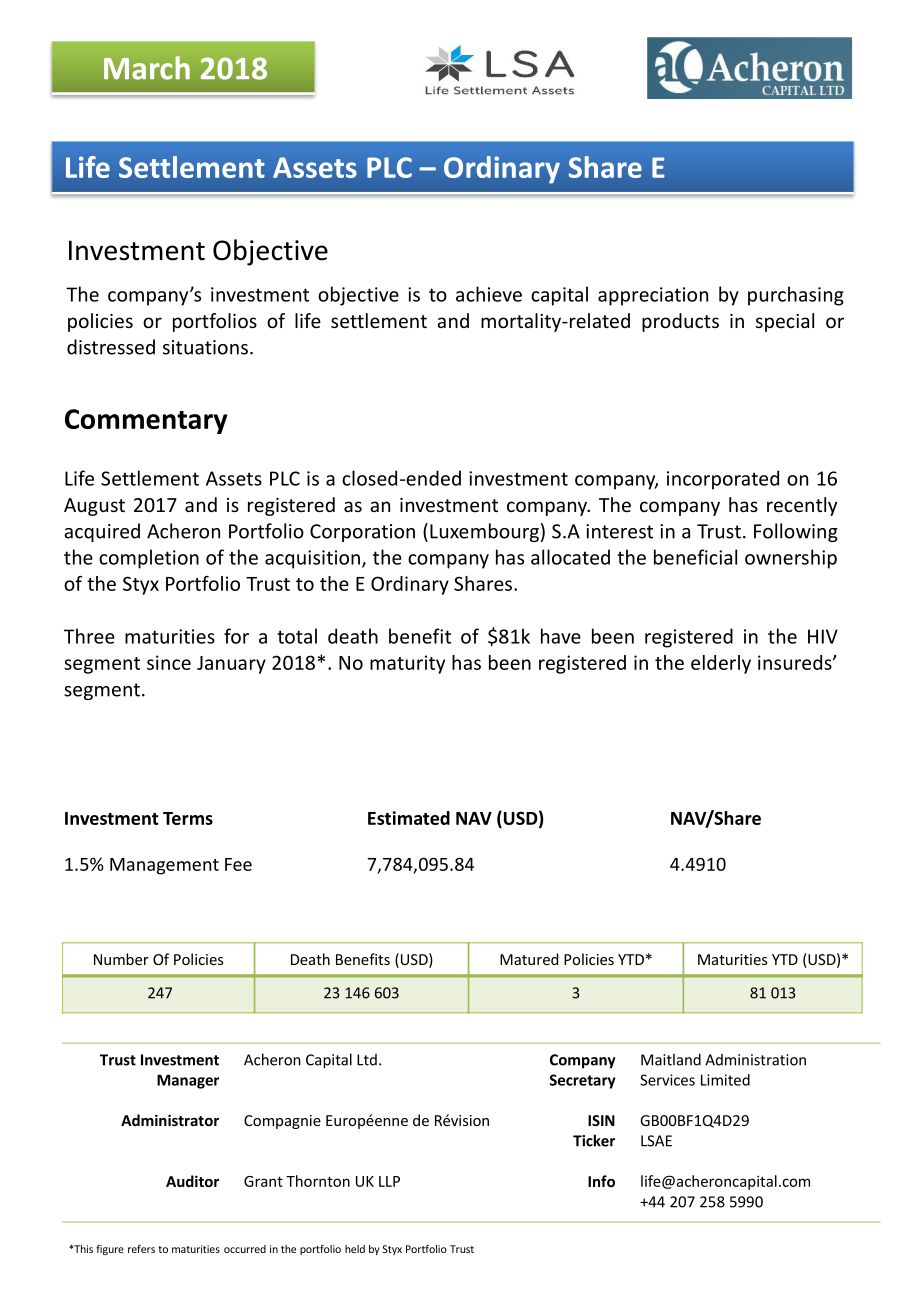 This document has width=911, height=1316. I want to click on Auditor, so click(192, 1181).
